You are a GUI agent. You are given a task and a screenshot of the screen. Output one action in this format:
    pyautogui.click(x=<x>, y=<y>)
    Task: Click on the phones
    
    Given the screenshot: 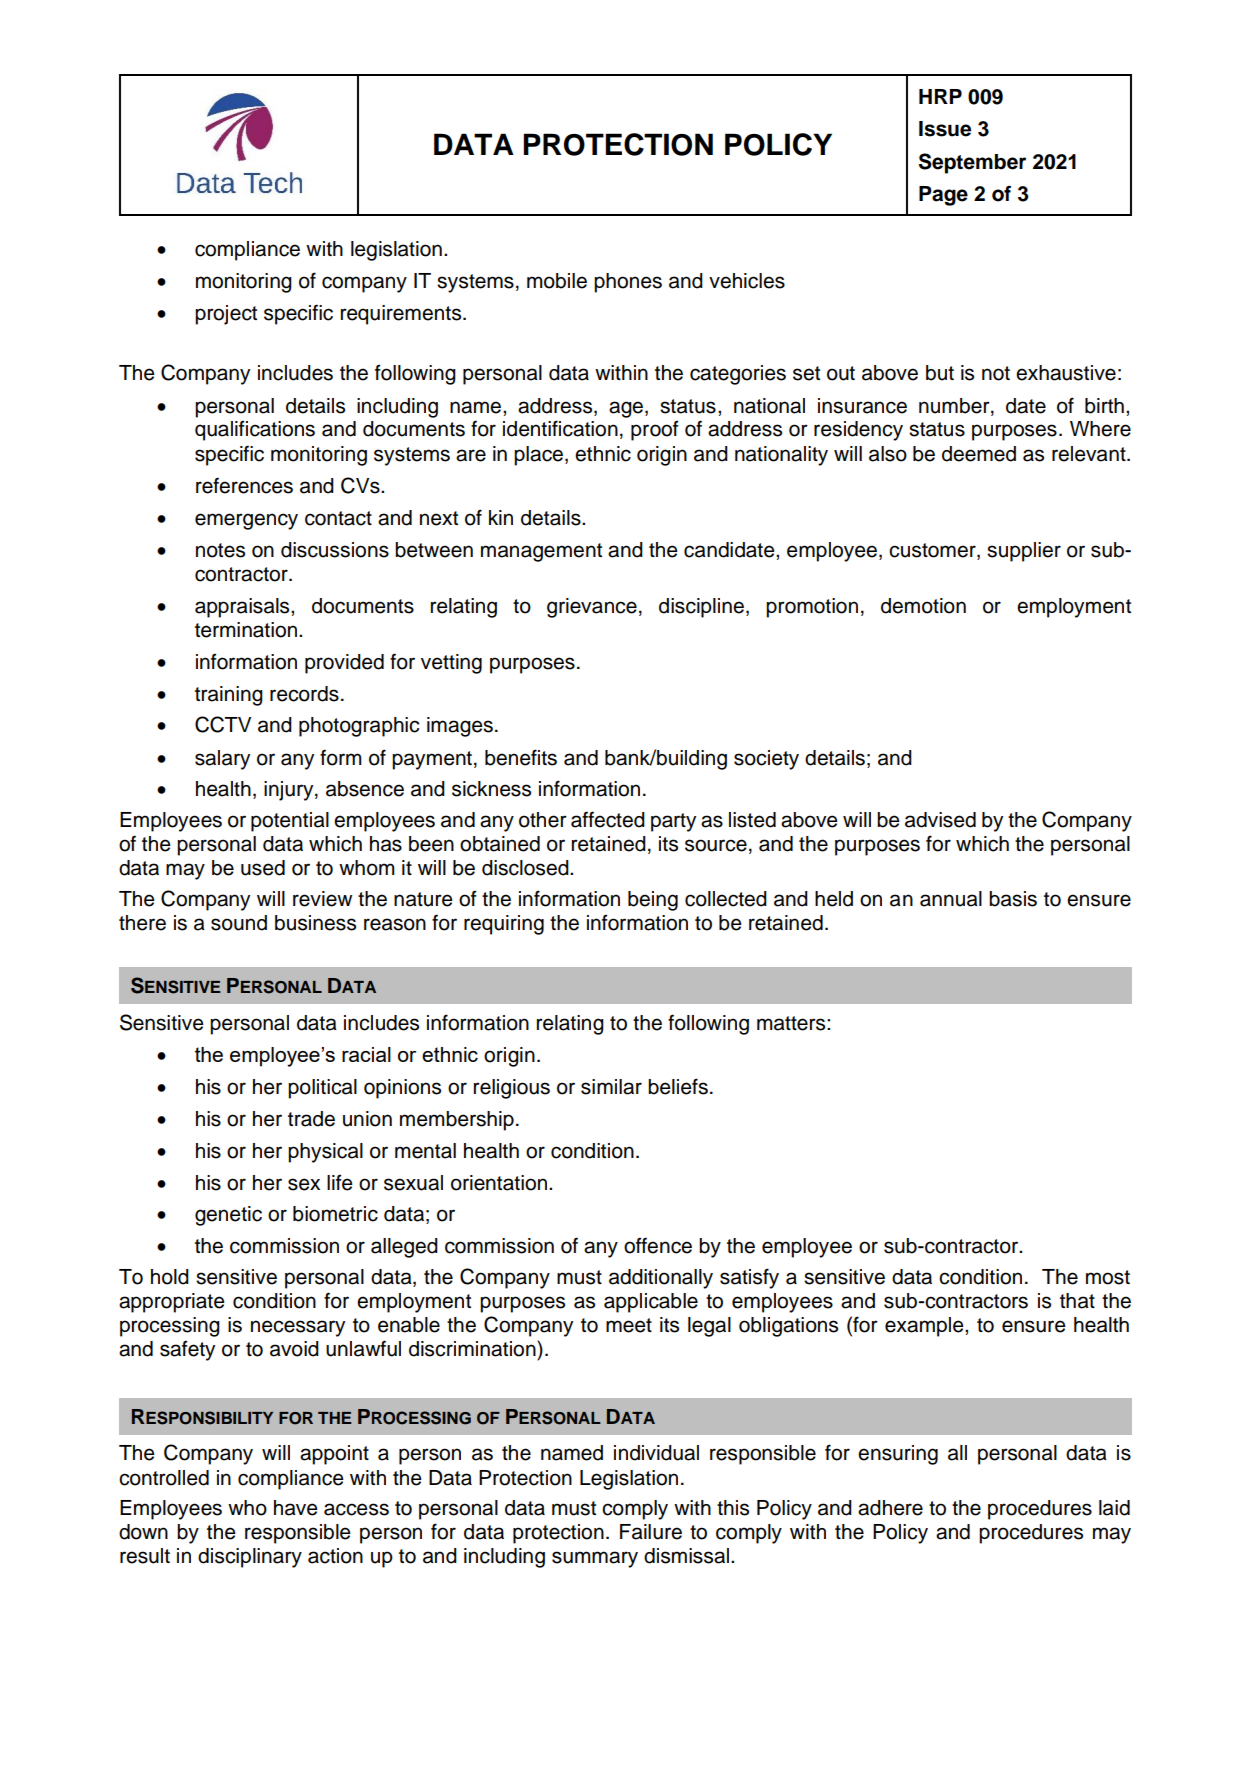 What is the action you would take?
    pyautogui.click(x=628, y=283)
